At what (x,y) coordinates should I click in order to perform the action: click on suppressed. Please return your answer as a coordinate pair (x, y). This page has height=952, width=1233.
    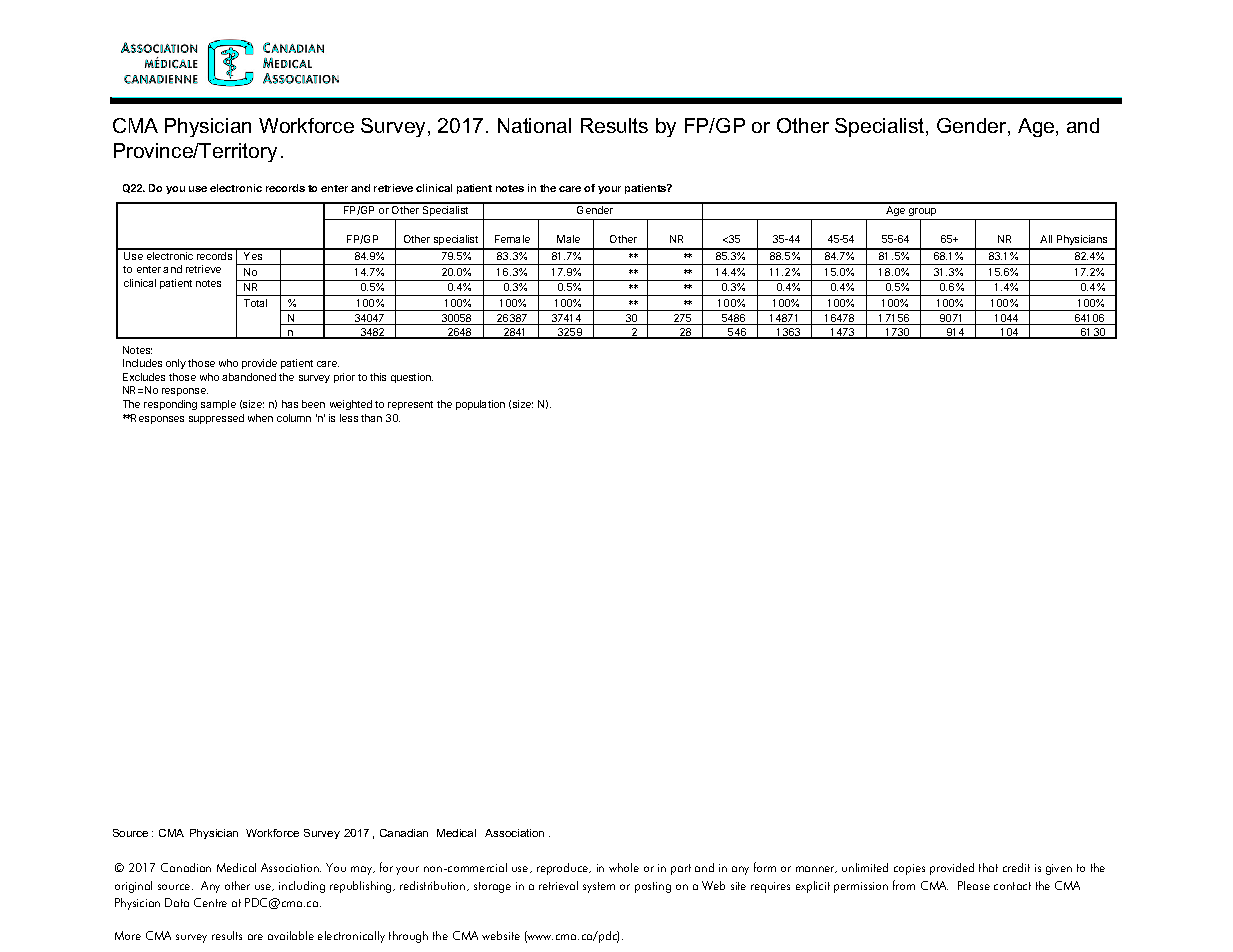
    Looking at the image, I should click on (216, 419).
